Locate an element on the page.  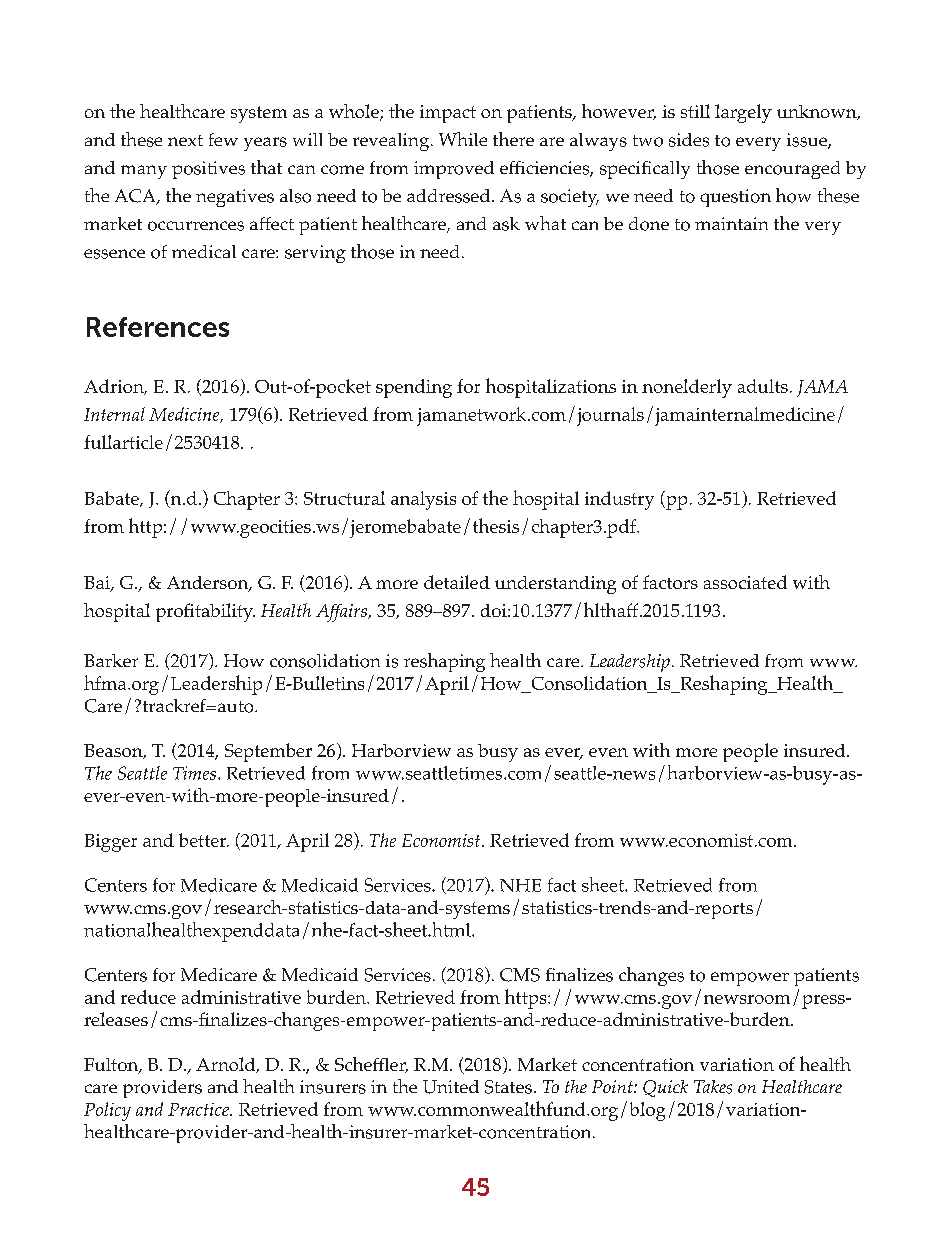
While is located at coordinates (463, 139).
